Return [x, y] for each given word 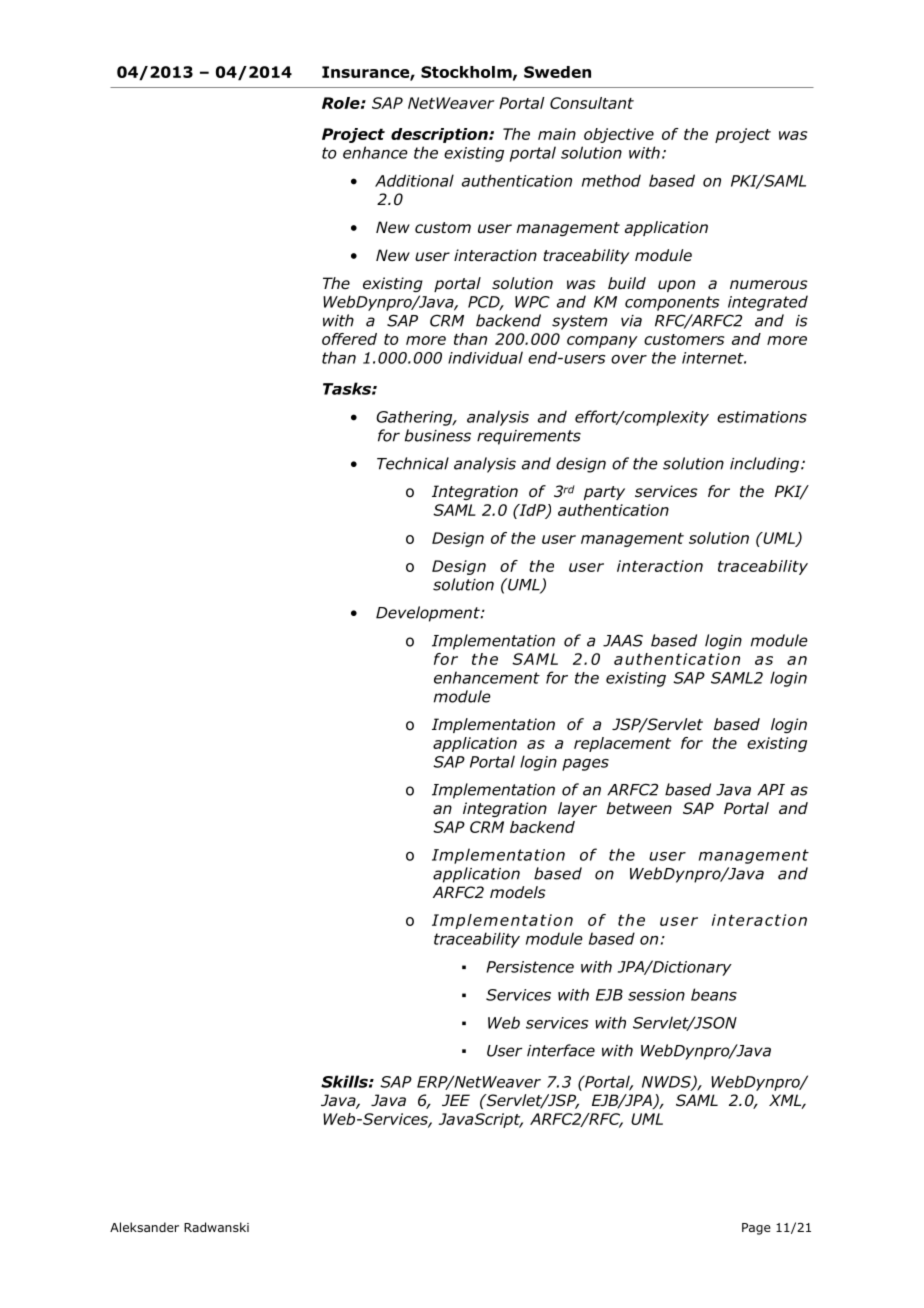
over [629, 359]
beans [714, 994]
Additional [414, 180]
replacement [622, 744]
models [518, 892]
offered [349, 339]
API [771, 790]
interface [561, 1050]
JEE [456, 1100]
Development [429, 614]
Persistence [530, 967]
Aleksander [144, 1227]
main [557, 134]
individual [485, 357]
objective [619, 135]
